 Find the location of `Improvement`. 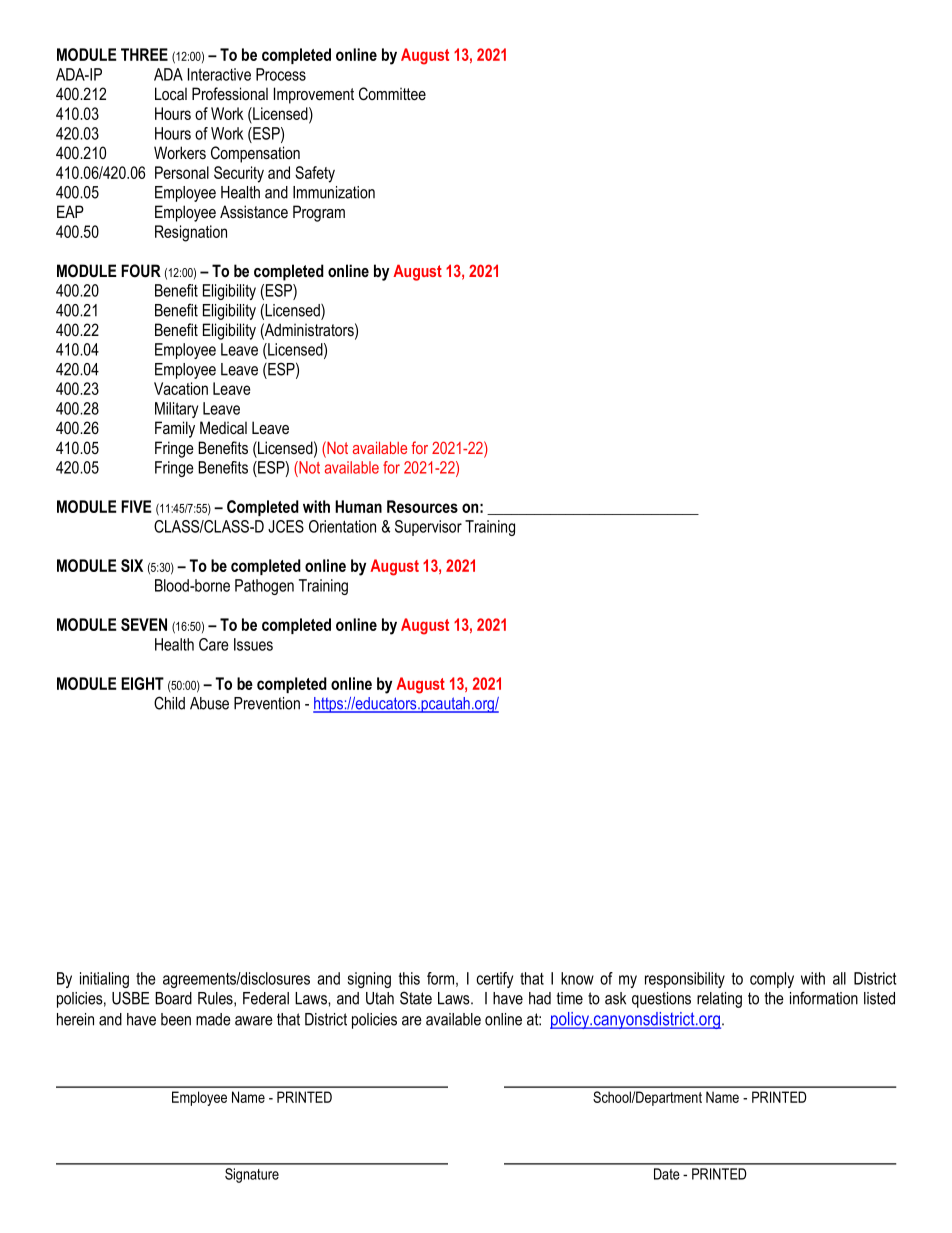

Improvement is located at coordinates (314, 95).
